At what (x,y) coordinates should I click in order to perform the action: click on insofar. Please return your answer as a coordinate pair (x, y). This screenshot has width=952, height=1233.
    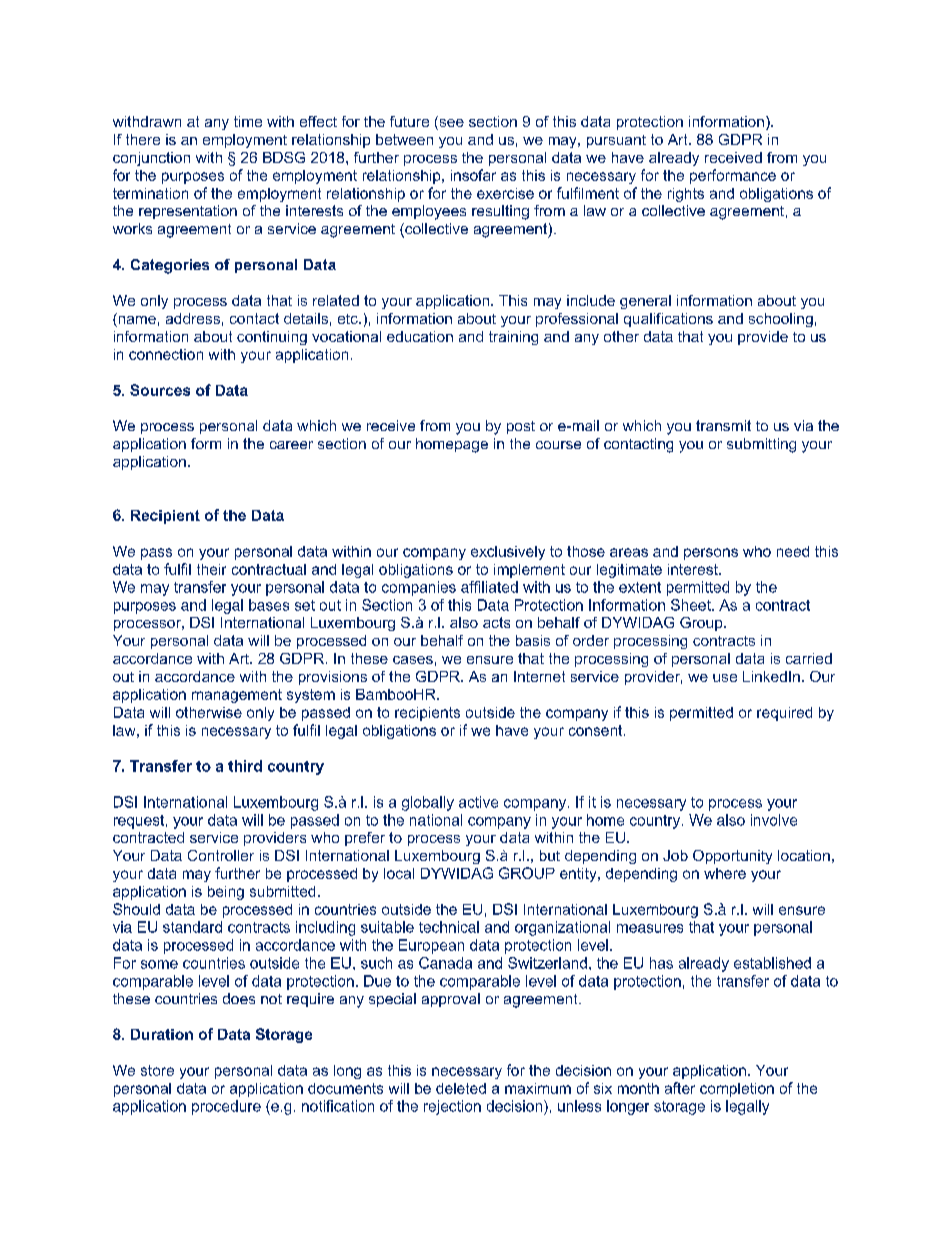
    Looking at the image, I should click on (473, 175).
